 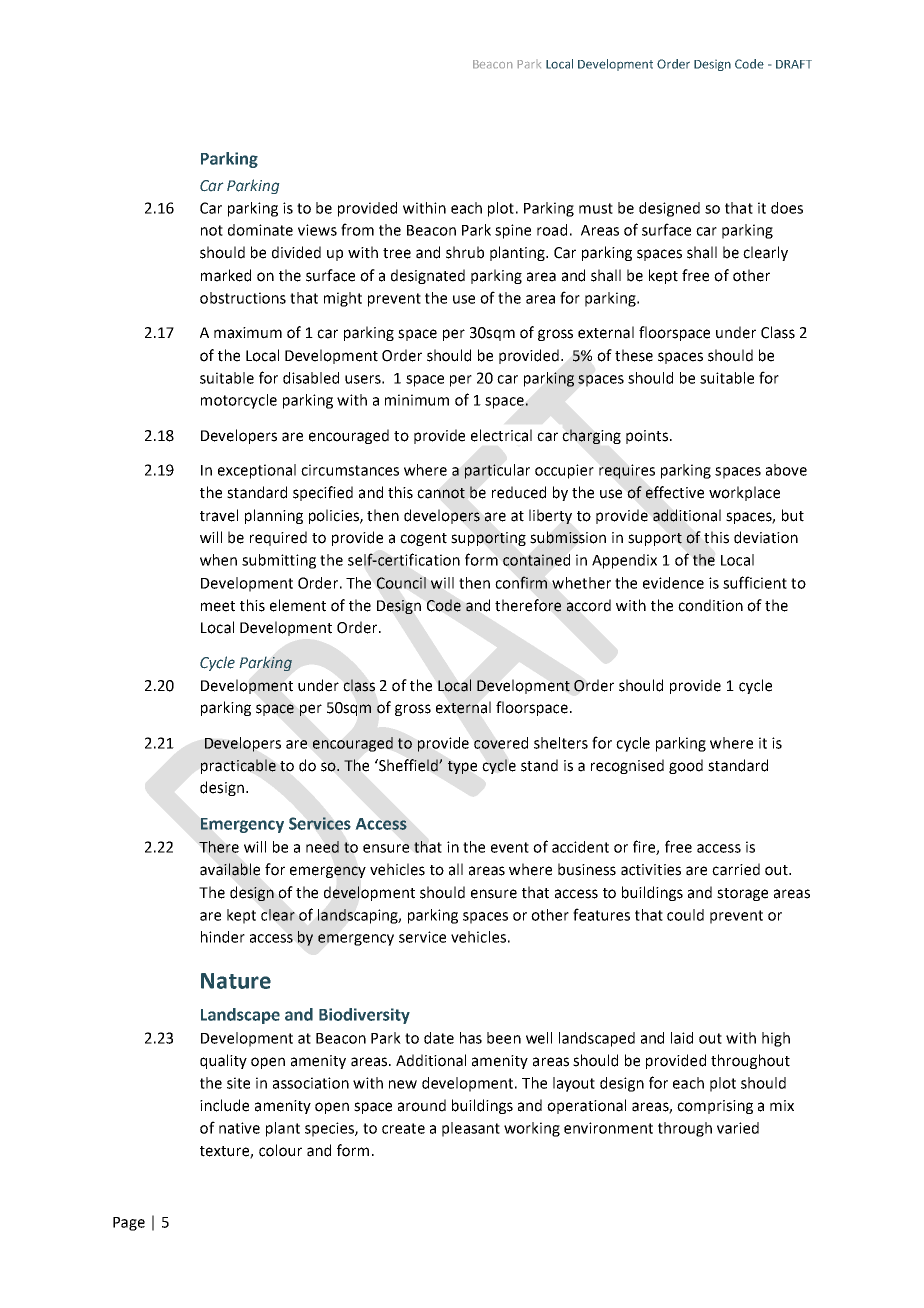 What do you see at coordinates (218, 606) in the image?
I see `meet` at bounding box center [218, 606].
